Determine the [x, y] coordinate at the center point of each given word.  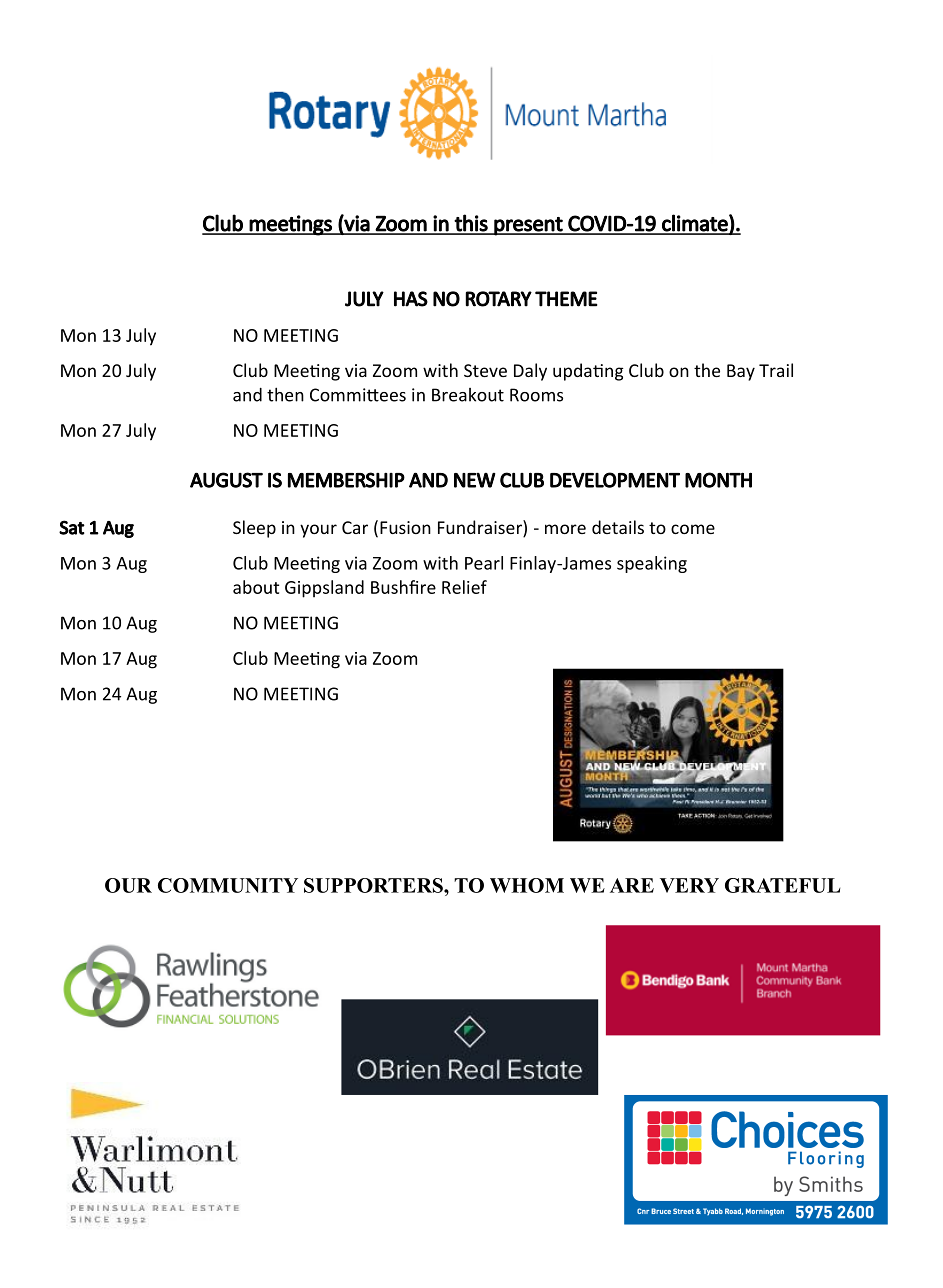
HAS [411, 299]
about [256, 587]
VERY [689, 885]
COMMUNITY [228, 885]
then [285, 394]
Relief [464, 587]
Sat [72, 527]
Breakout [468, 395]
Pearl [484, 563]
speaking [652, 564]
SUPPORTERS [374, 885]
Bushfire [403, 587]
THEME [566, 299]
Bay [741, 372]
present [528, 226]
